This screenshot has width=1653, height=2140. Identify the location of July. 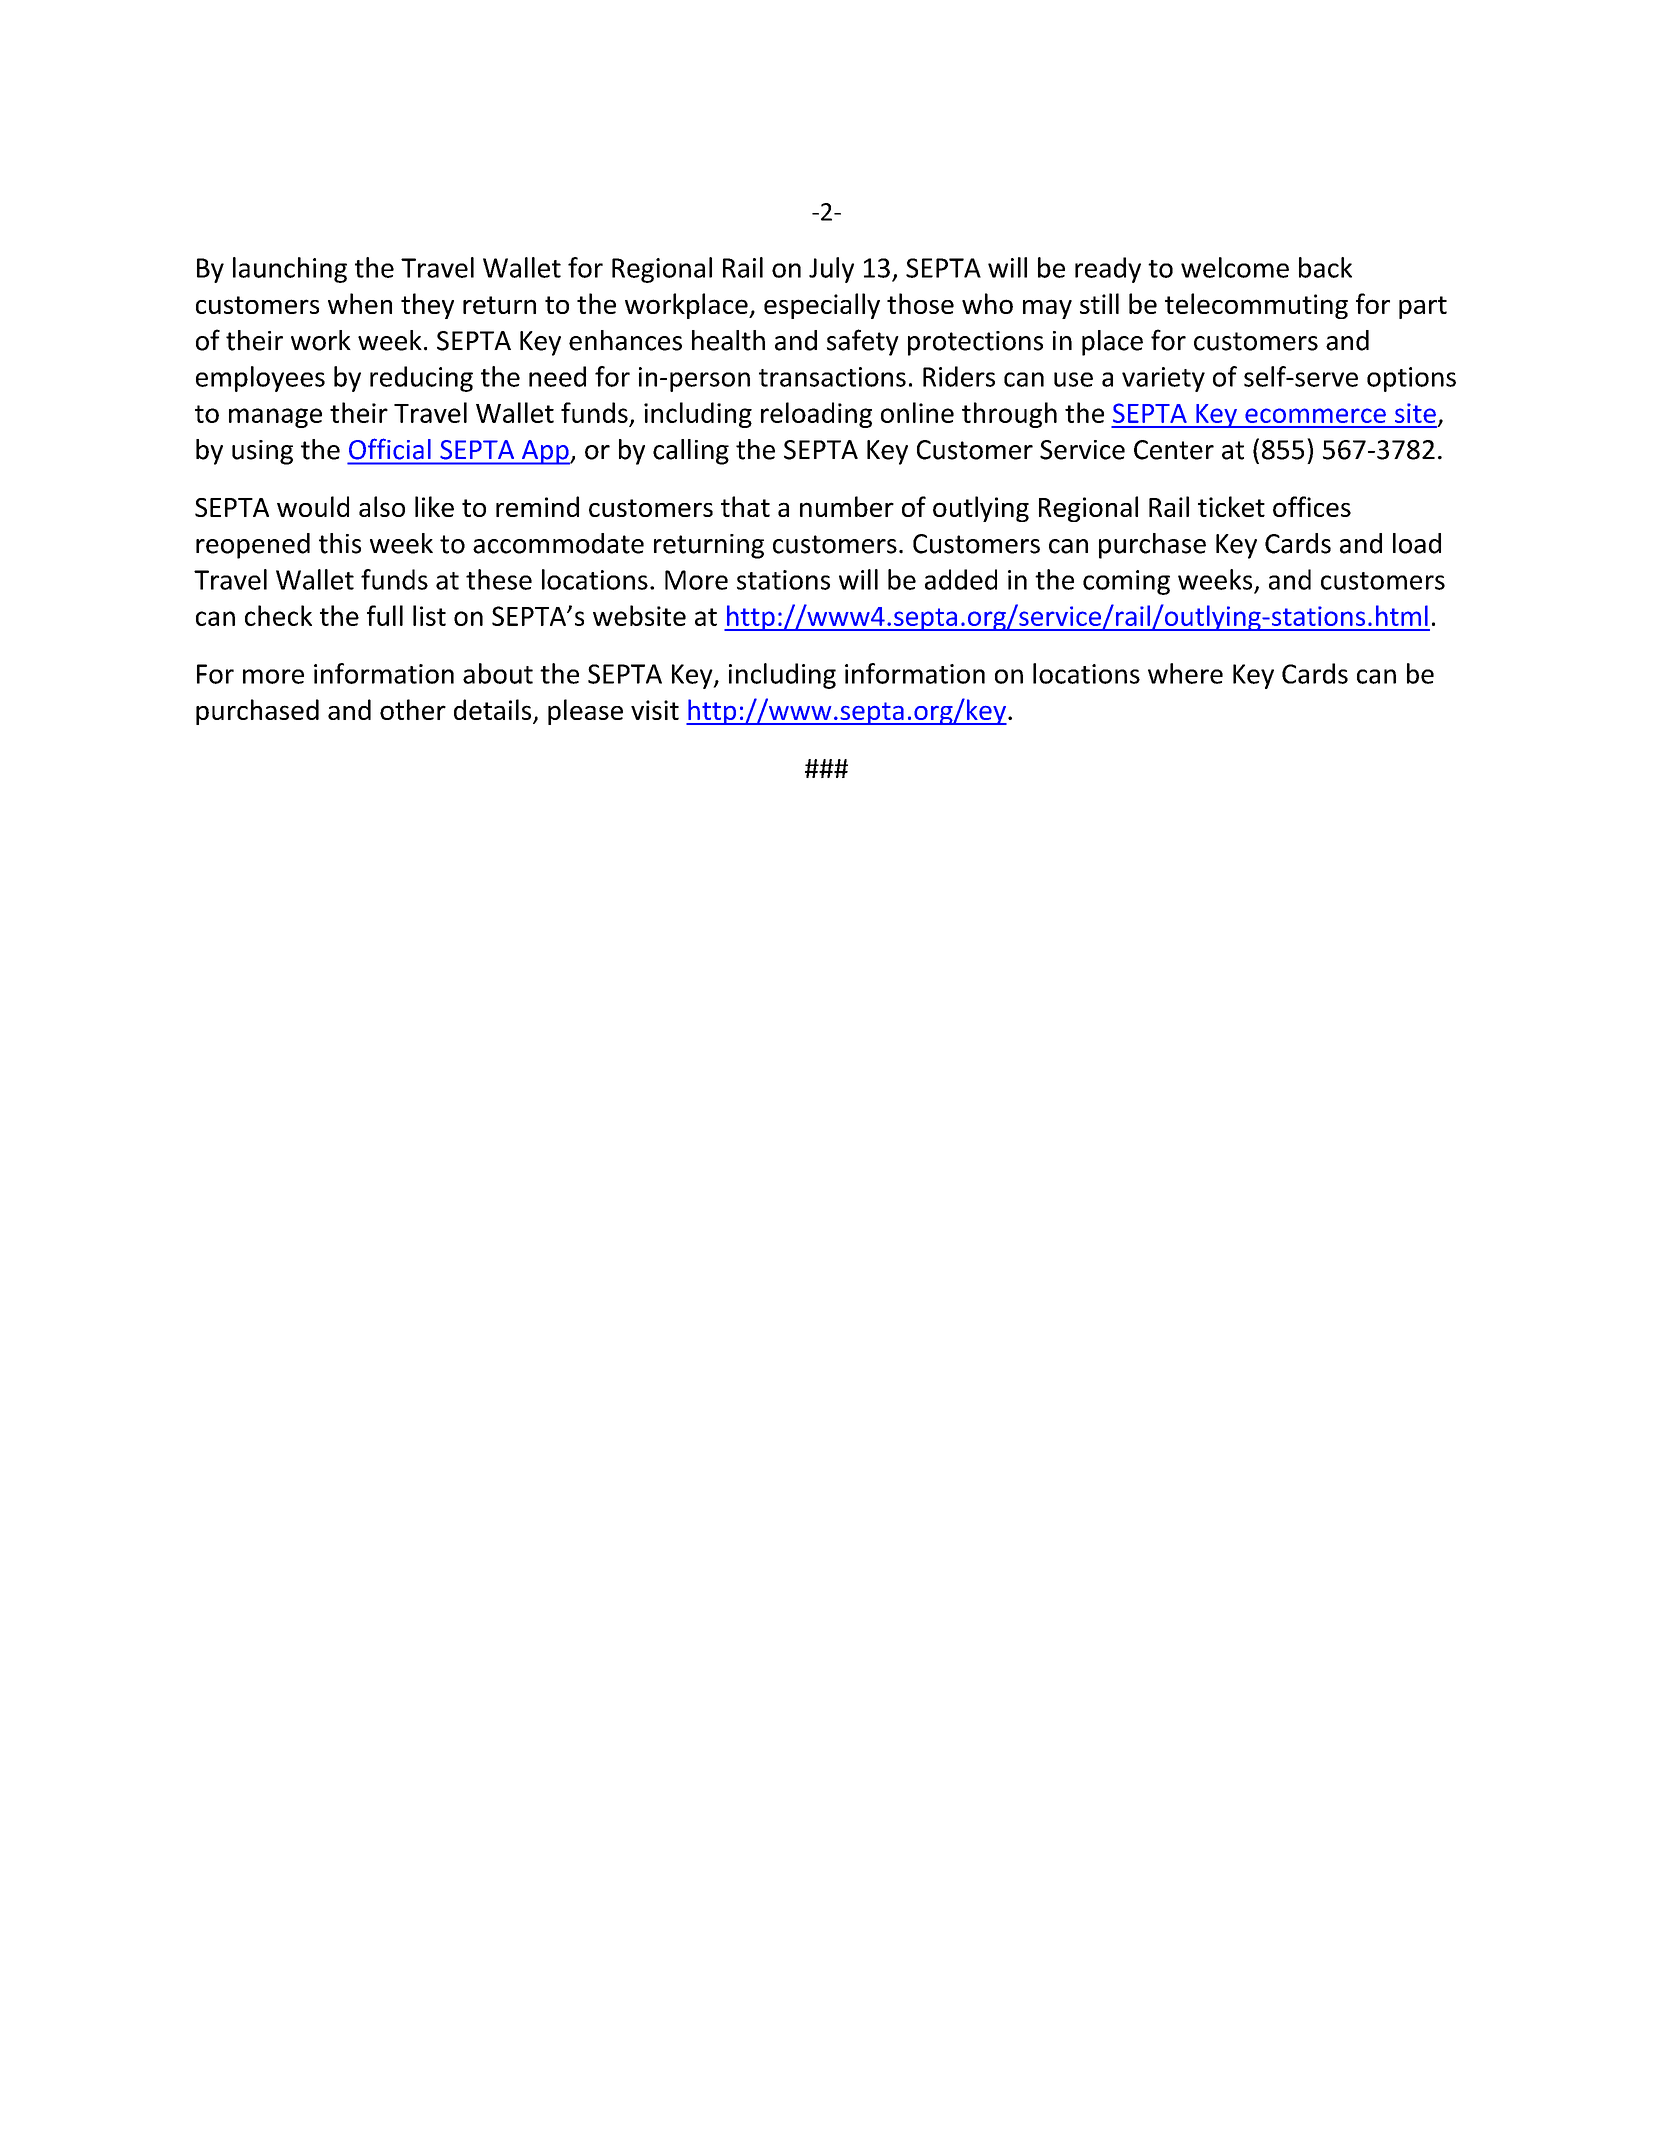
(831, 270).
